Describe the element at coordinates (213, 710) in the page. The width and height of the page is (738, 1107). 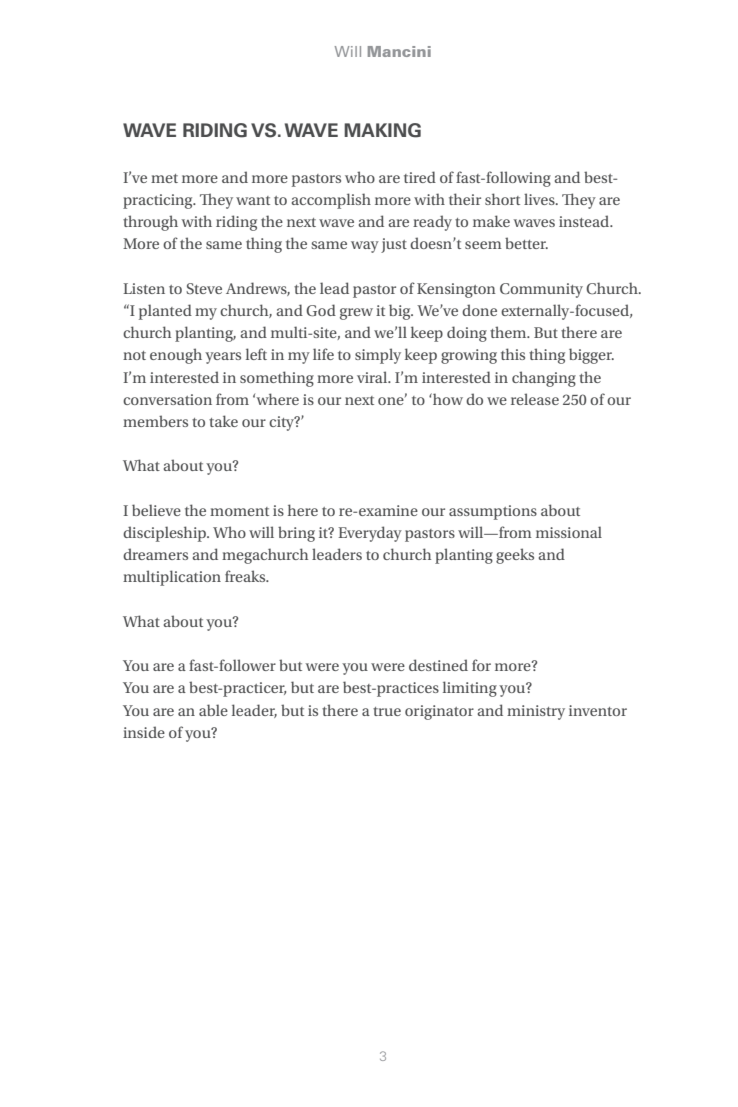
I see `able` at that location.
